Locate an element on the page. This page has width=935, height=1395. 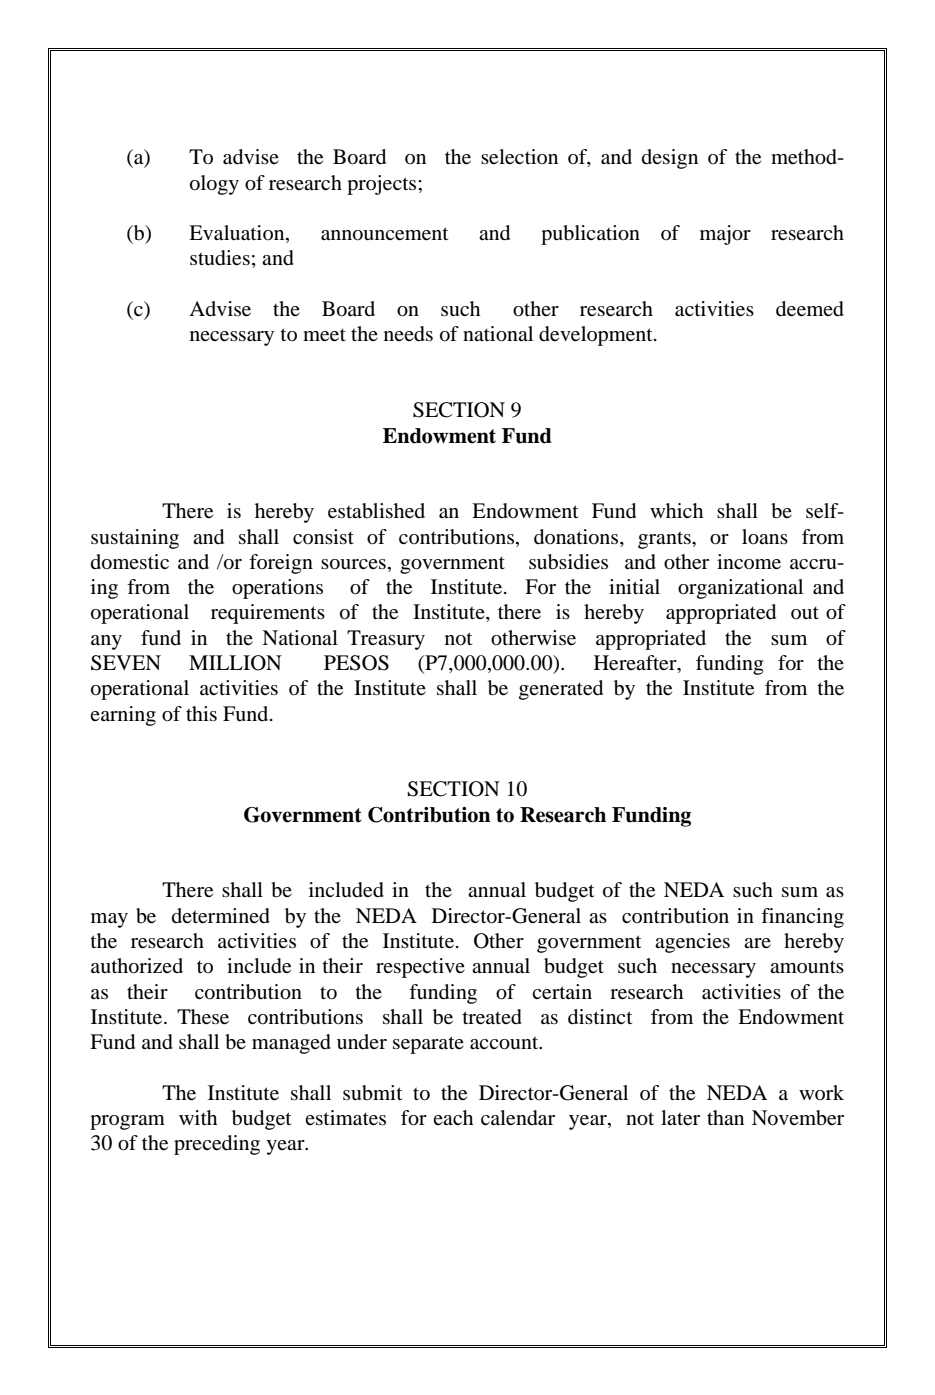
major is located at coordinates (725, 235).
